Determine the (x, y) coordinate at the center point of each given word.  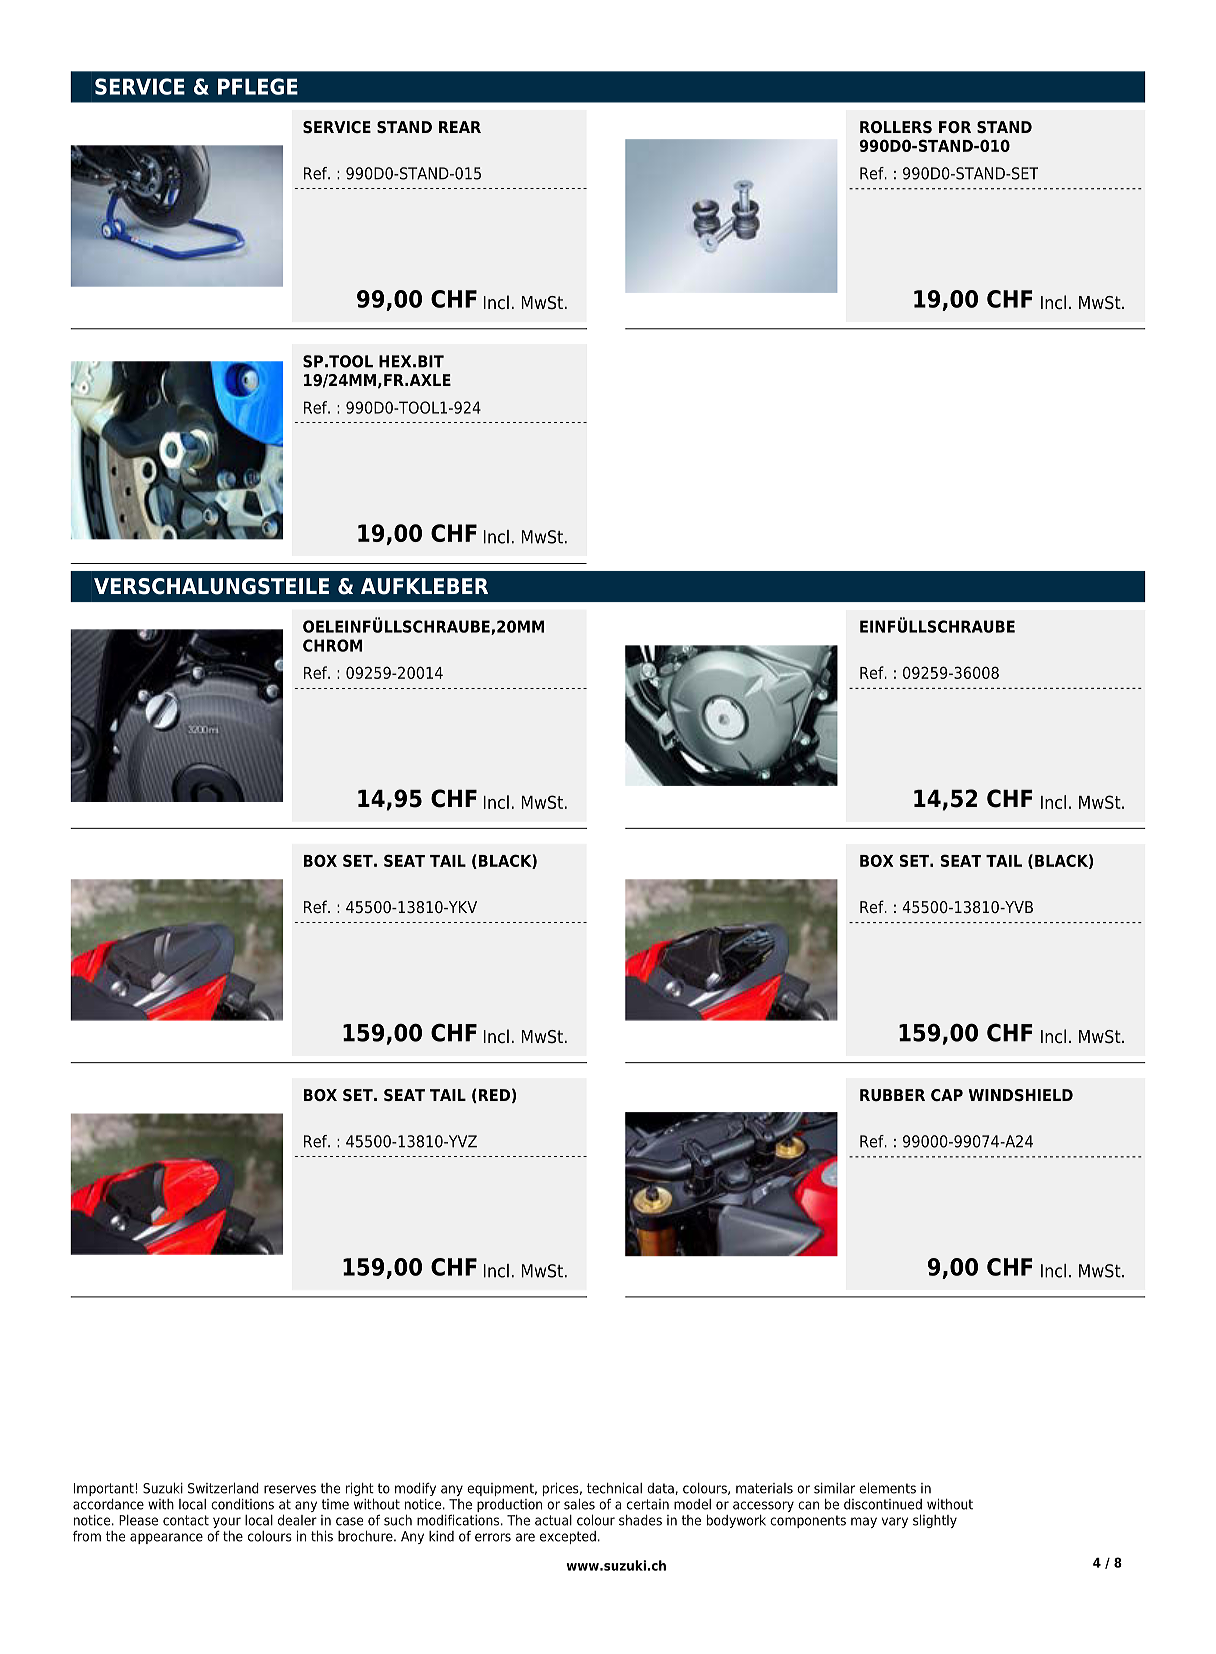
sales (579, 1504)
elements (887, 1488)
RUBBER (892, 1095)
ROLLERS (896, 127)
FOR (955, 127)
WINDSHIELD (1021, 1095)
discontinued (883, 1504)
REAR (460, 127)
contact (186, 1520)
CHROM (332, 645)
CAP (947, 1095)
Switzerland (223, 1488)
